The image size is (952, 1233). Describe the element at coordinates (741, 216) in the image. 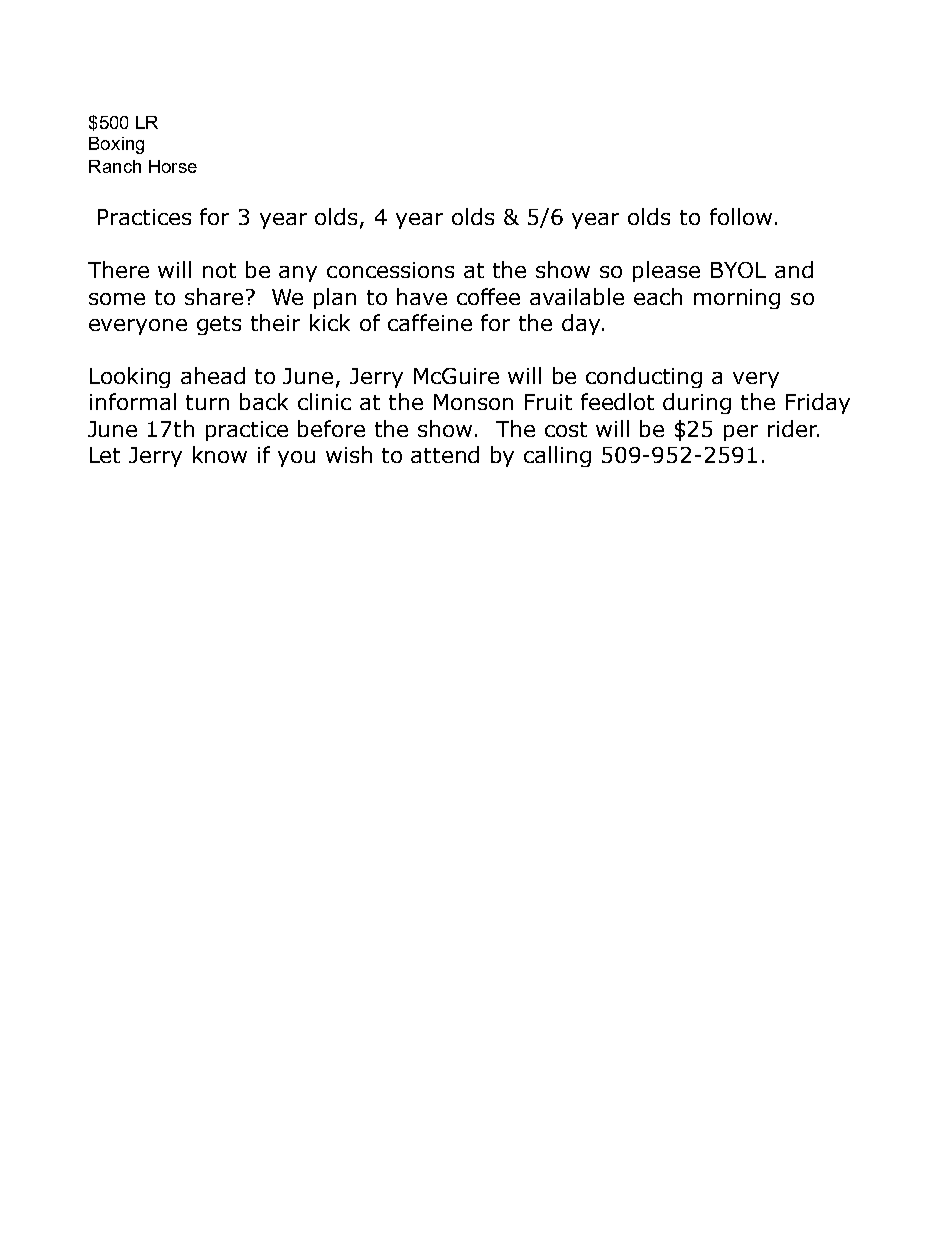

I see `follow` at that location.
